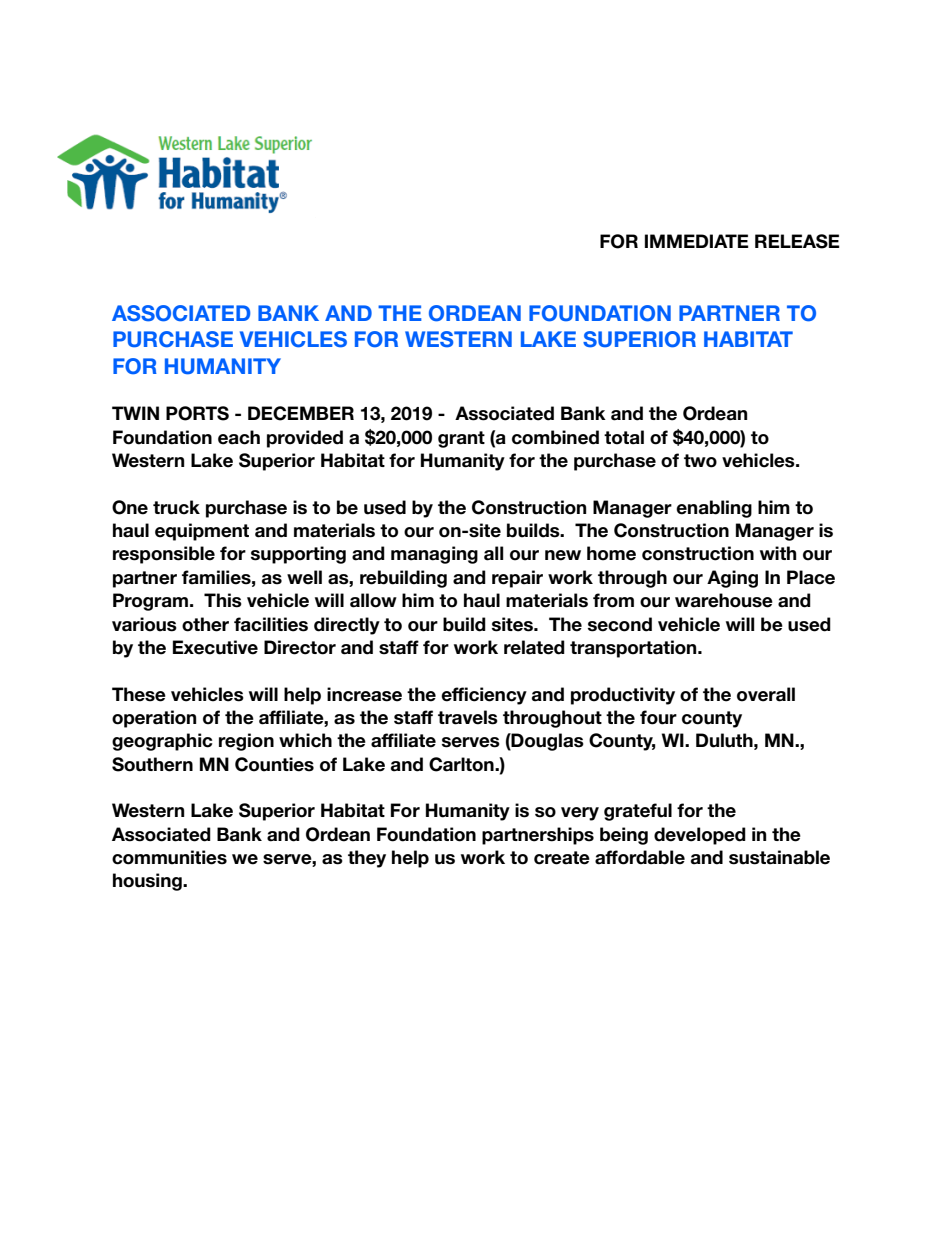 The width and height of the screenshot is (952, 1233). What do you see at coordinates (239, 437) in the screenshot?
I see `each` at bounding box center [239, 437].
